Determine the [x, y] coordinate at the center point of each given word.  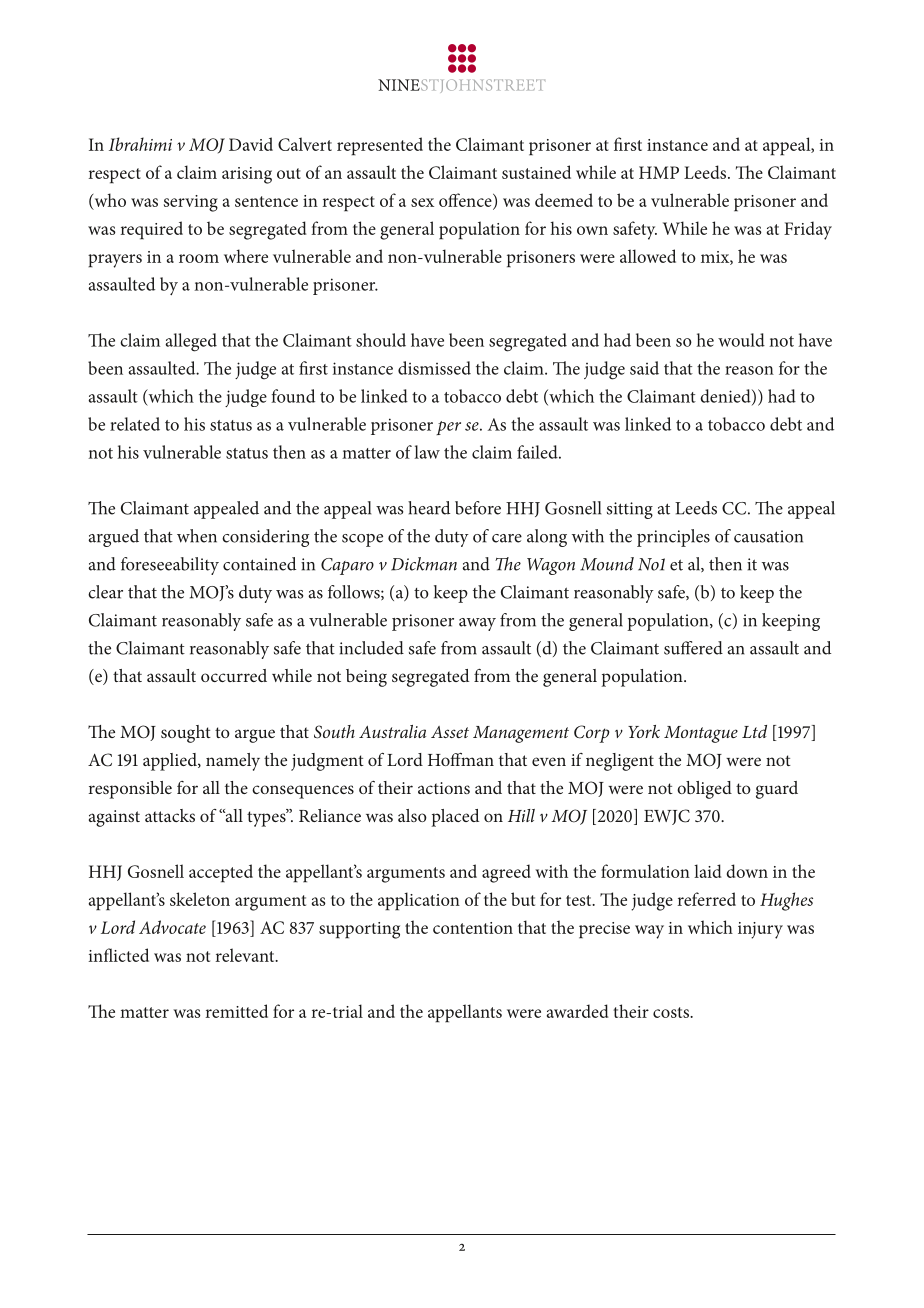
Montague [701, 734]
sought [186, 734]
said [644, 368]
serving [191, 203]
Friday [808, 230]
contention [473, 928]
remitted [237, 1011]
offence [466, 201]
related [135, 424]
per [448, 428]
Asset [450, 732]
